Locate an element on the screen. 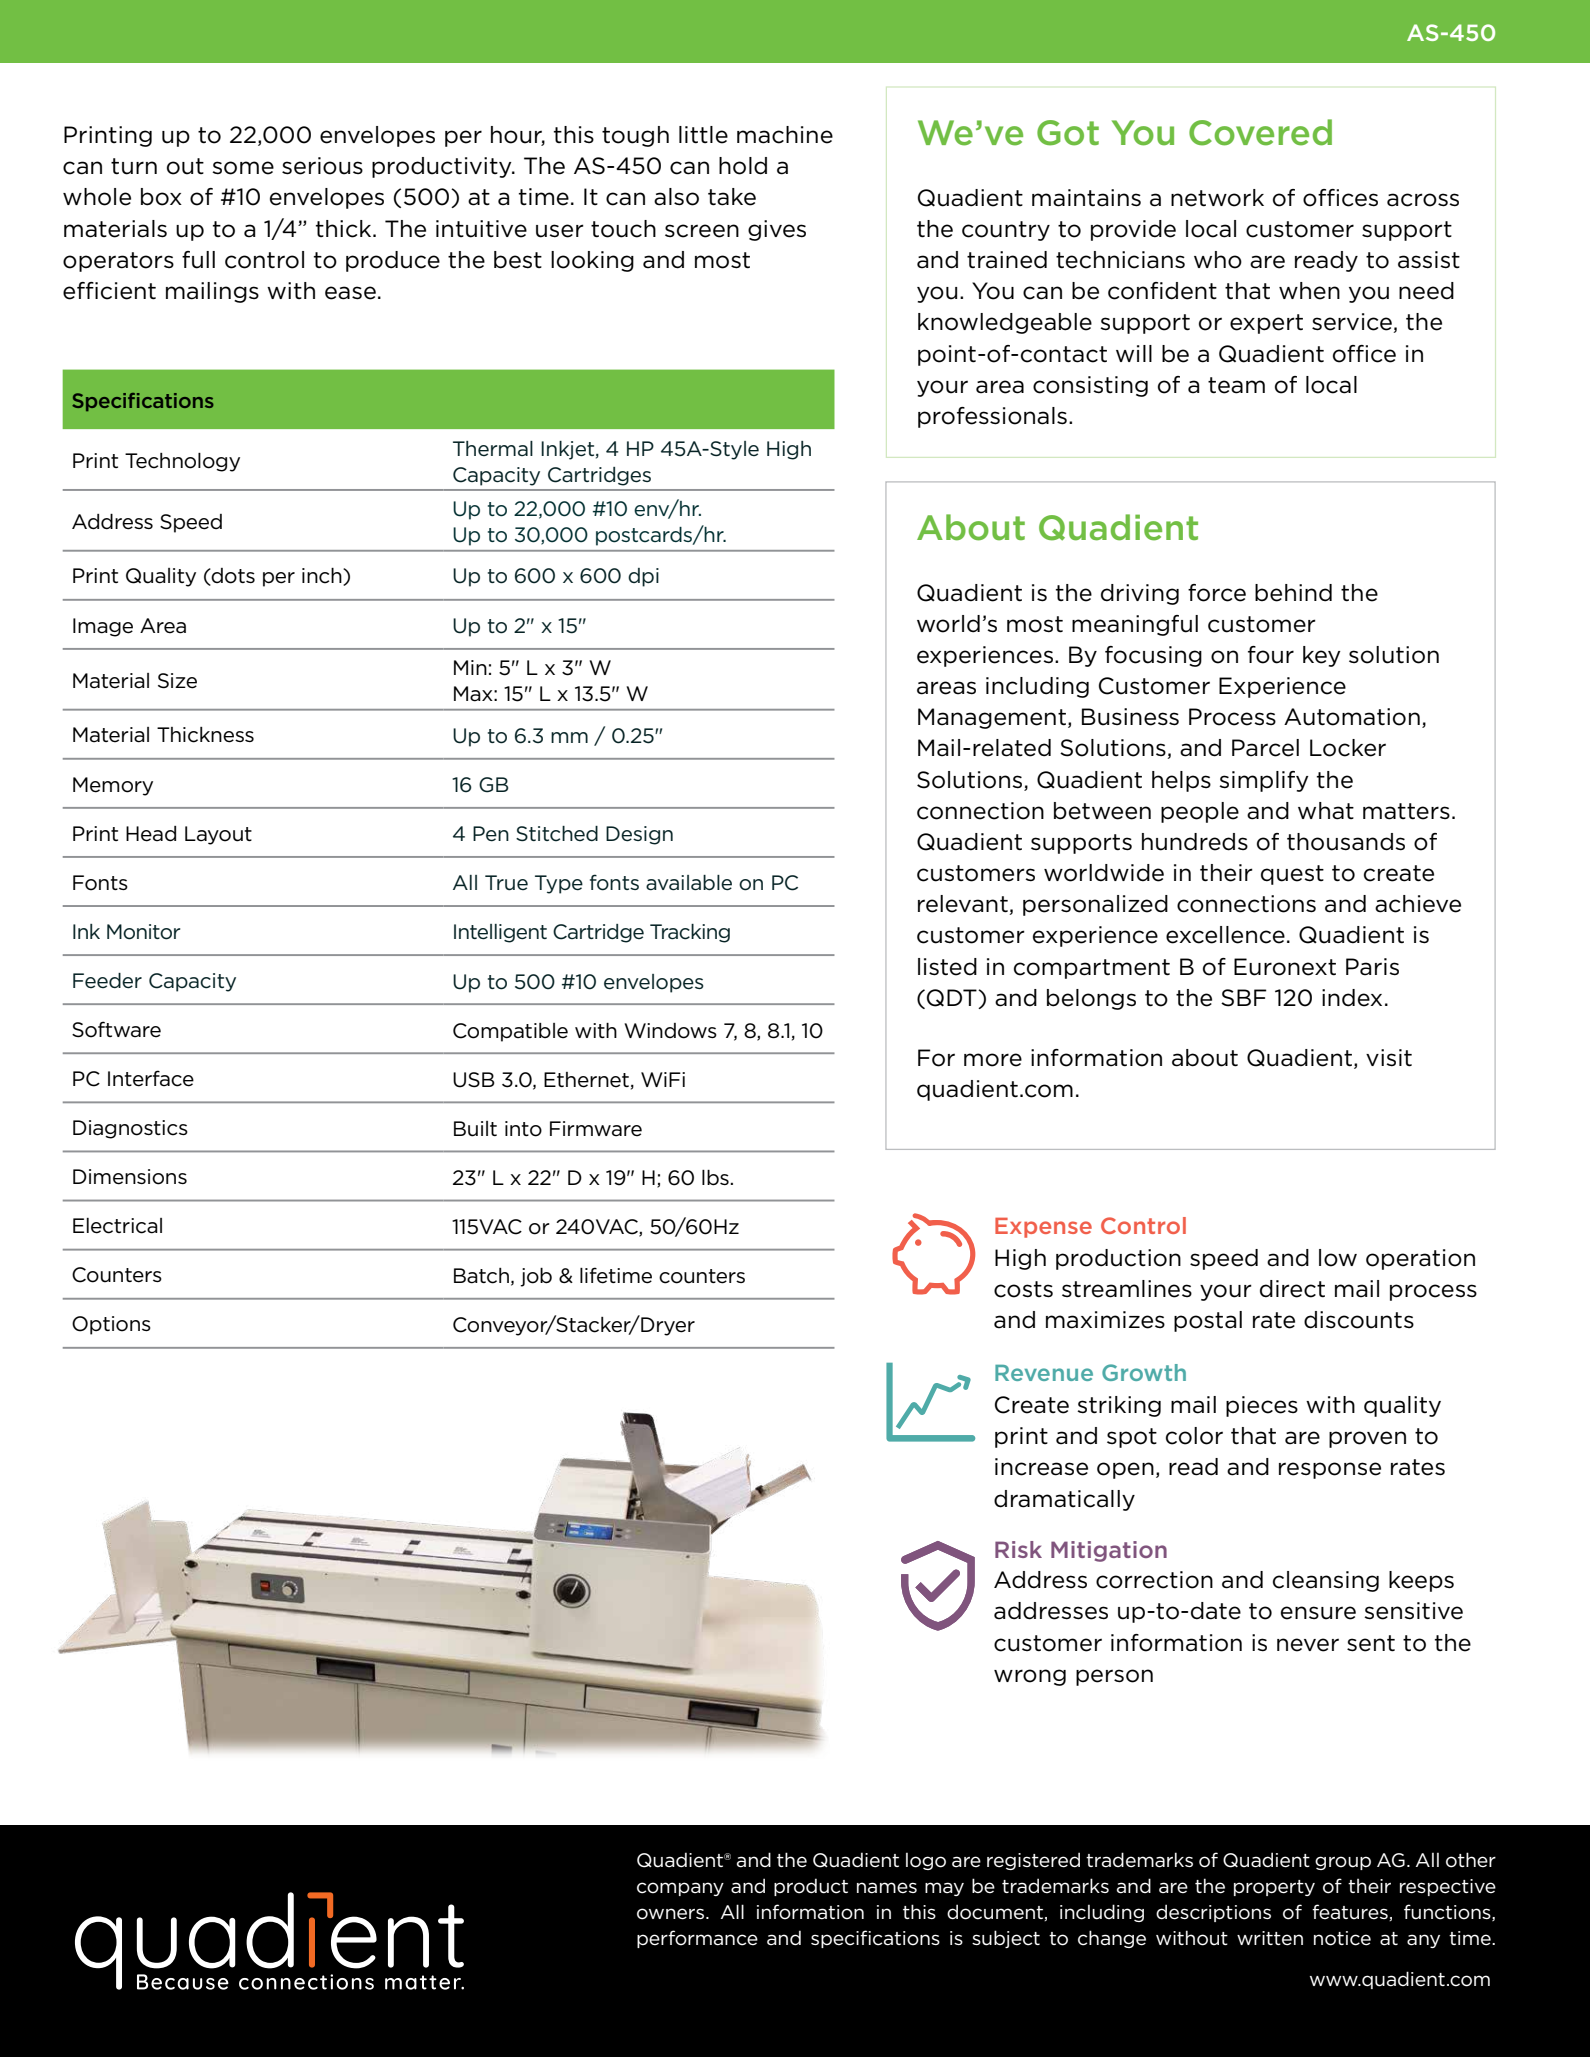 The width and height of the screenshot is (1590, 2057). network is located at coordinates (1217, 198).
